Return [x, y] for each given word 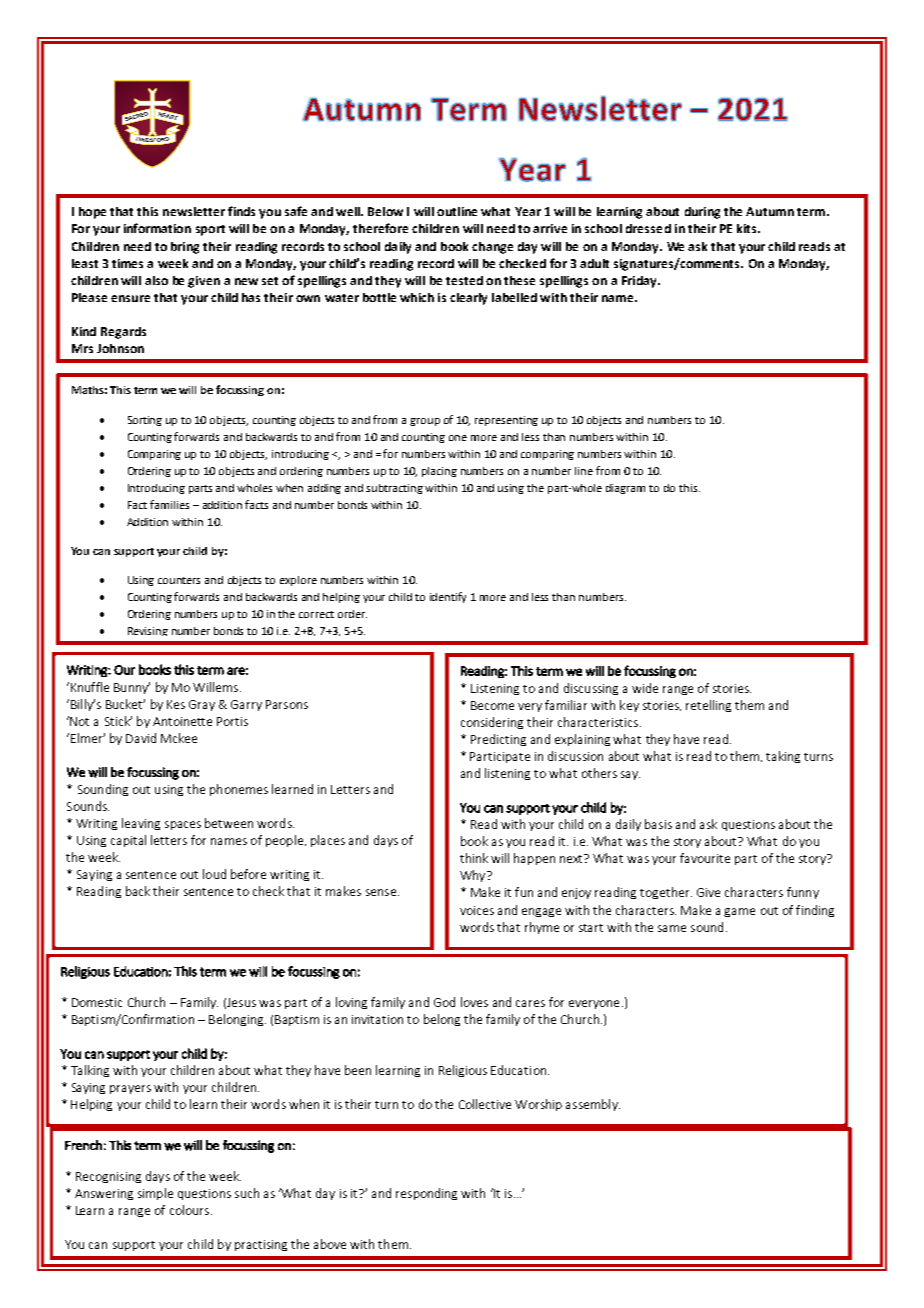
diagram [625, 489]
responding [426, 1194]
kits [748, 228]
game [739, 912]
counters [179, 580]
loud [214, 874]
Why [474, 876]
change [492, 248]
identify [448, 597]
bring [185, 248]
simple [155, 1194]
